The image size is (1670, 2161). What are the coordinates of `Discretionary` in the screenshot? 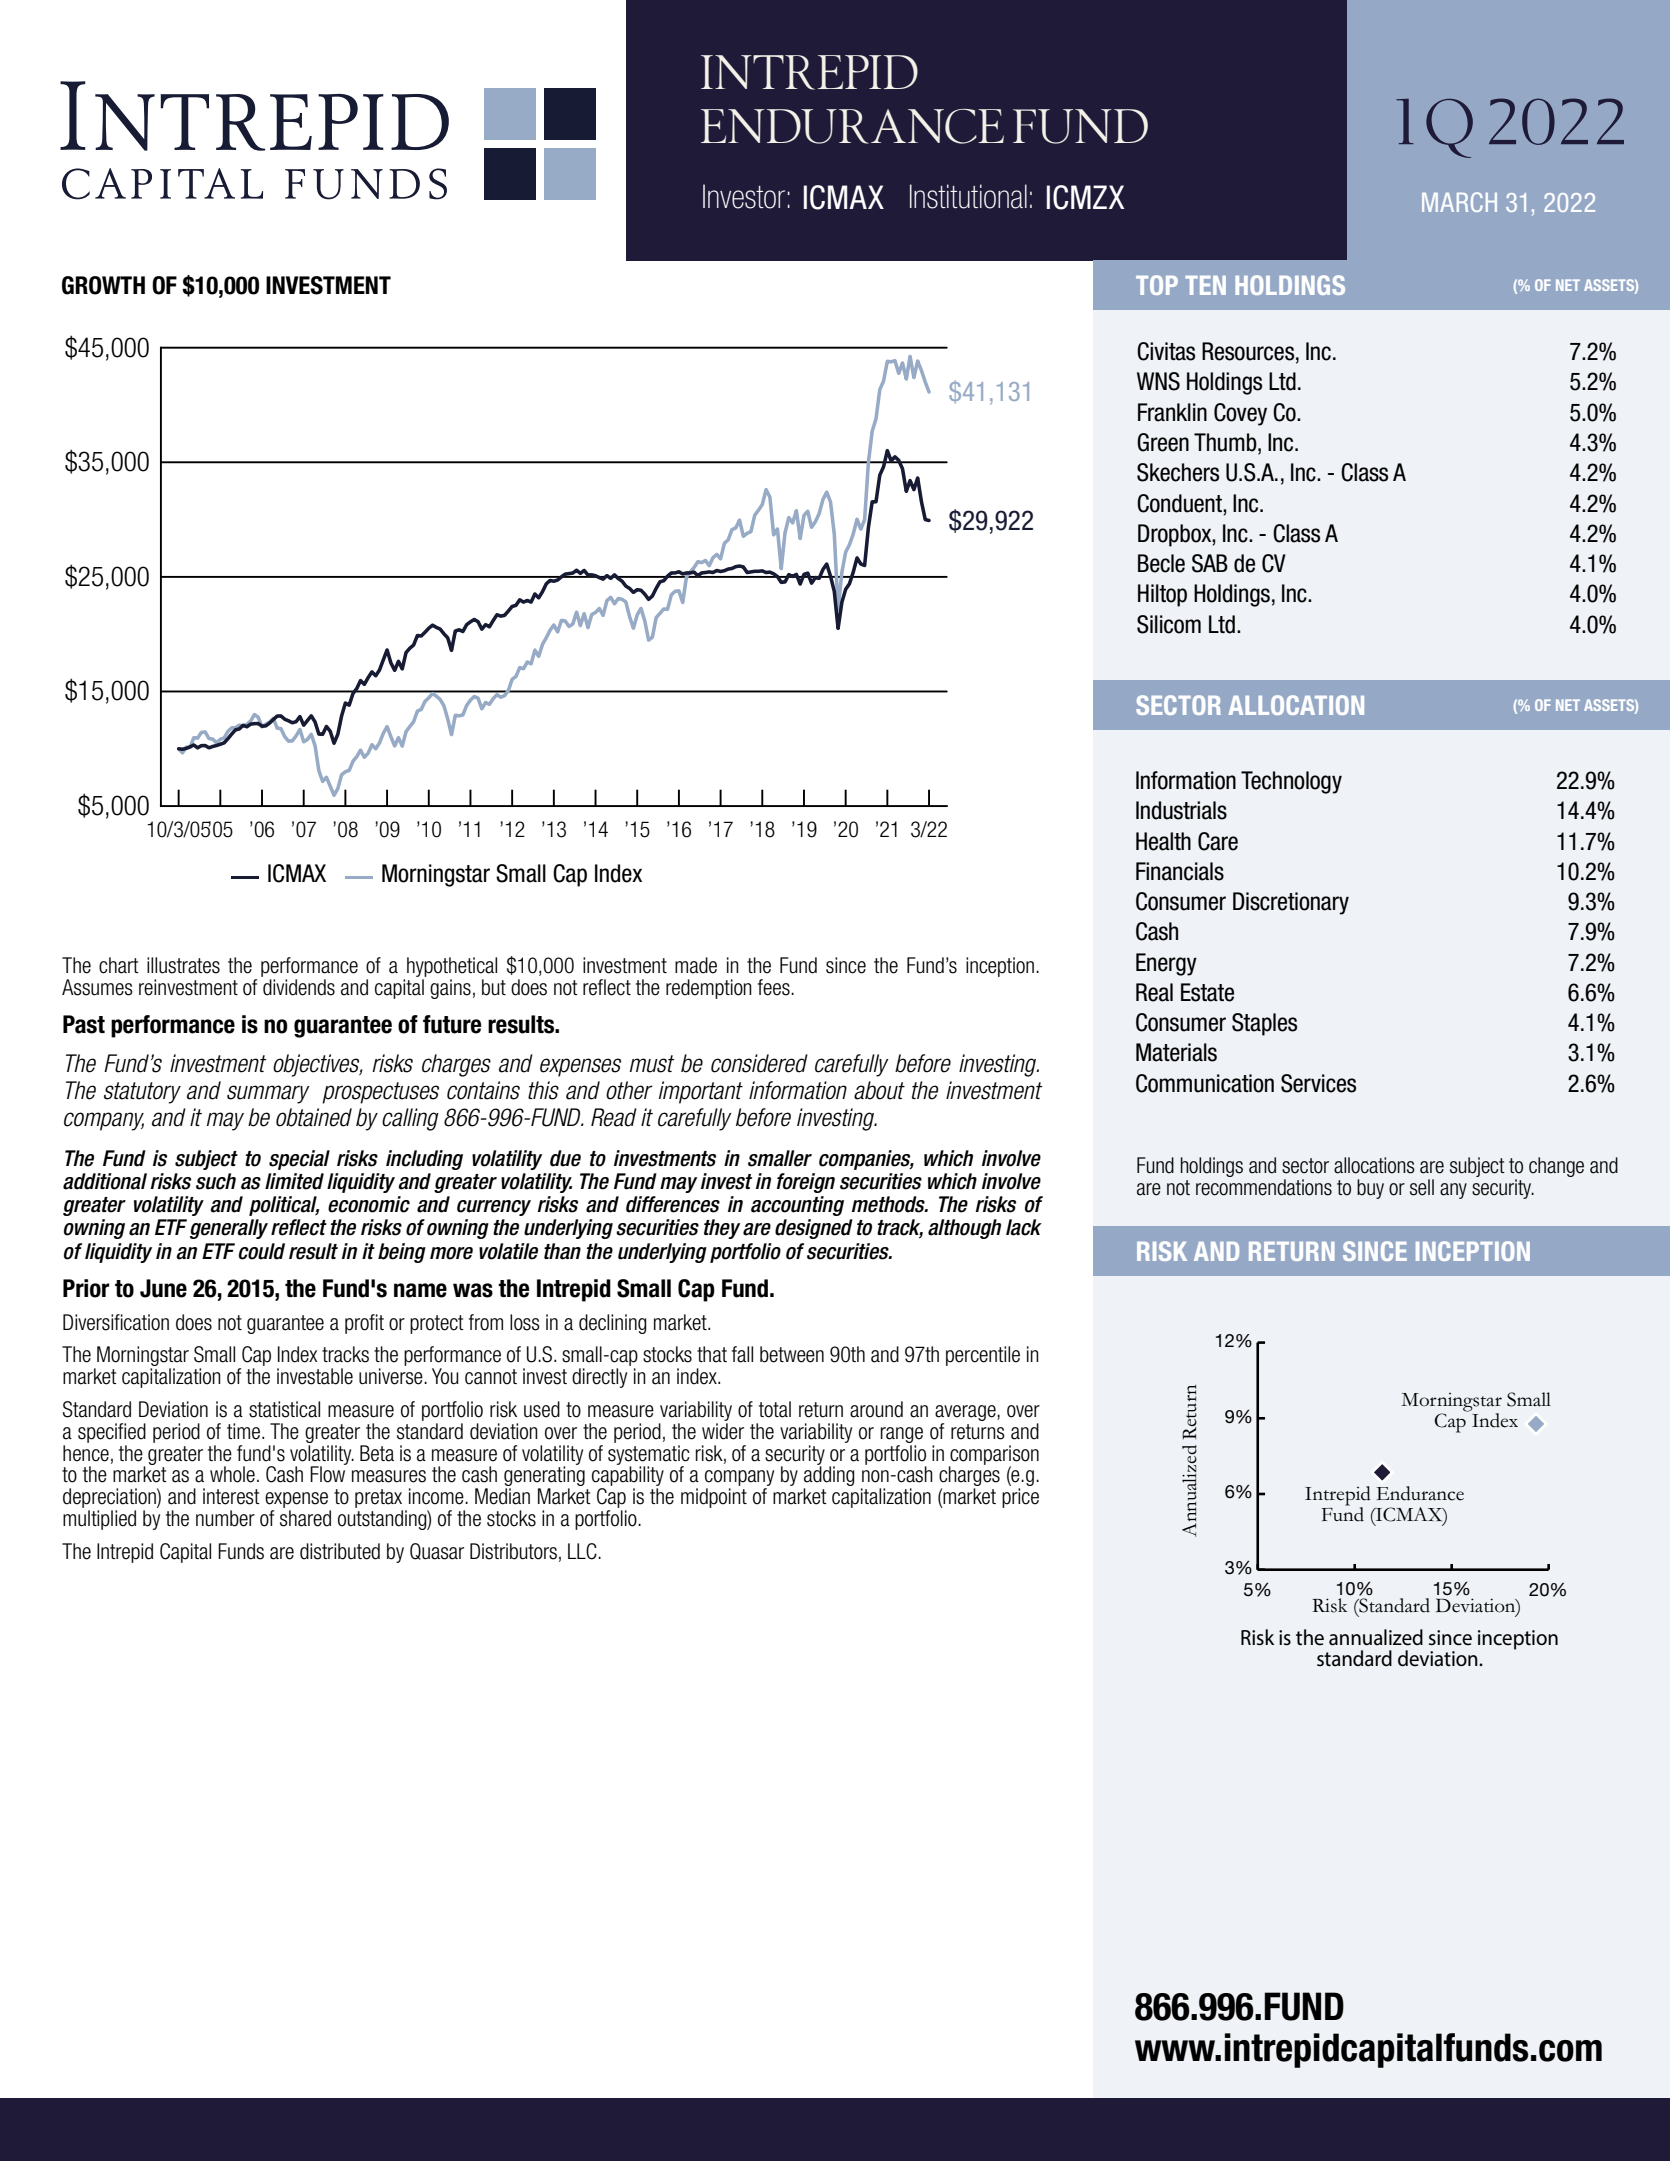 It's located at (1291, 903).
